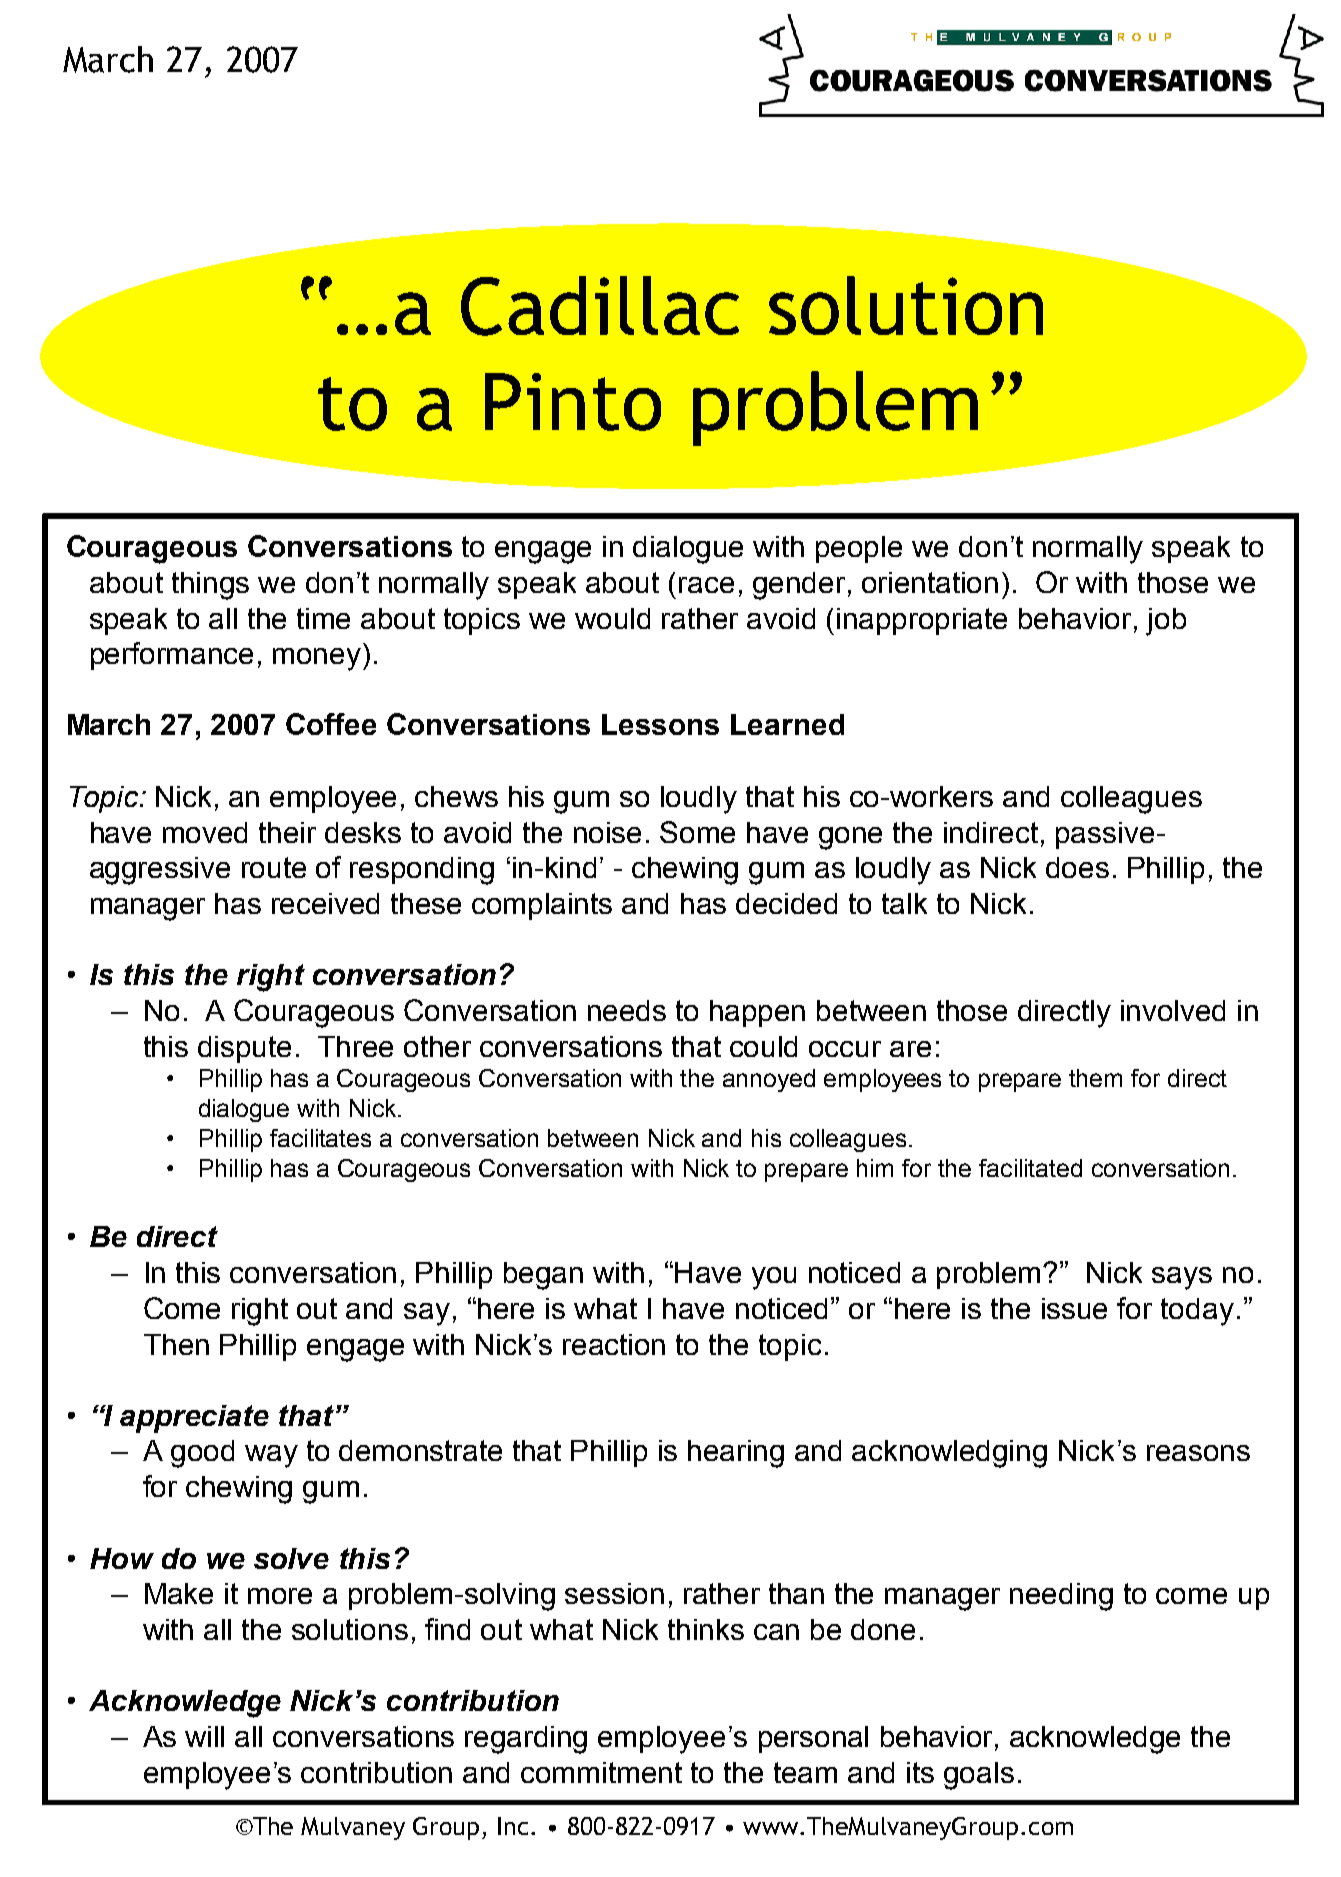 The width and height of the screenshot is (1341, 1877). I want to click on commitment, so click(601, 1772).
